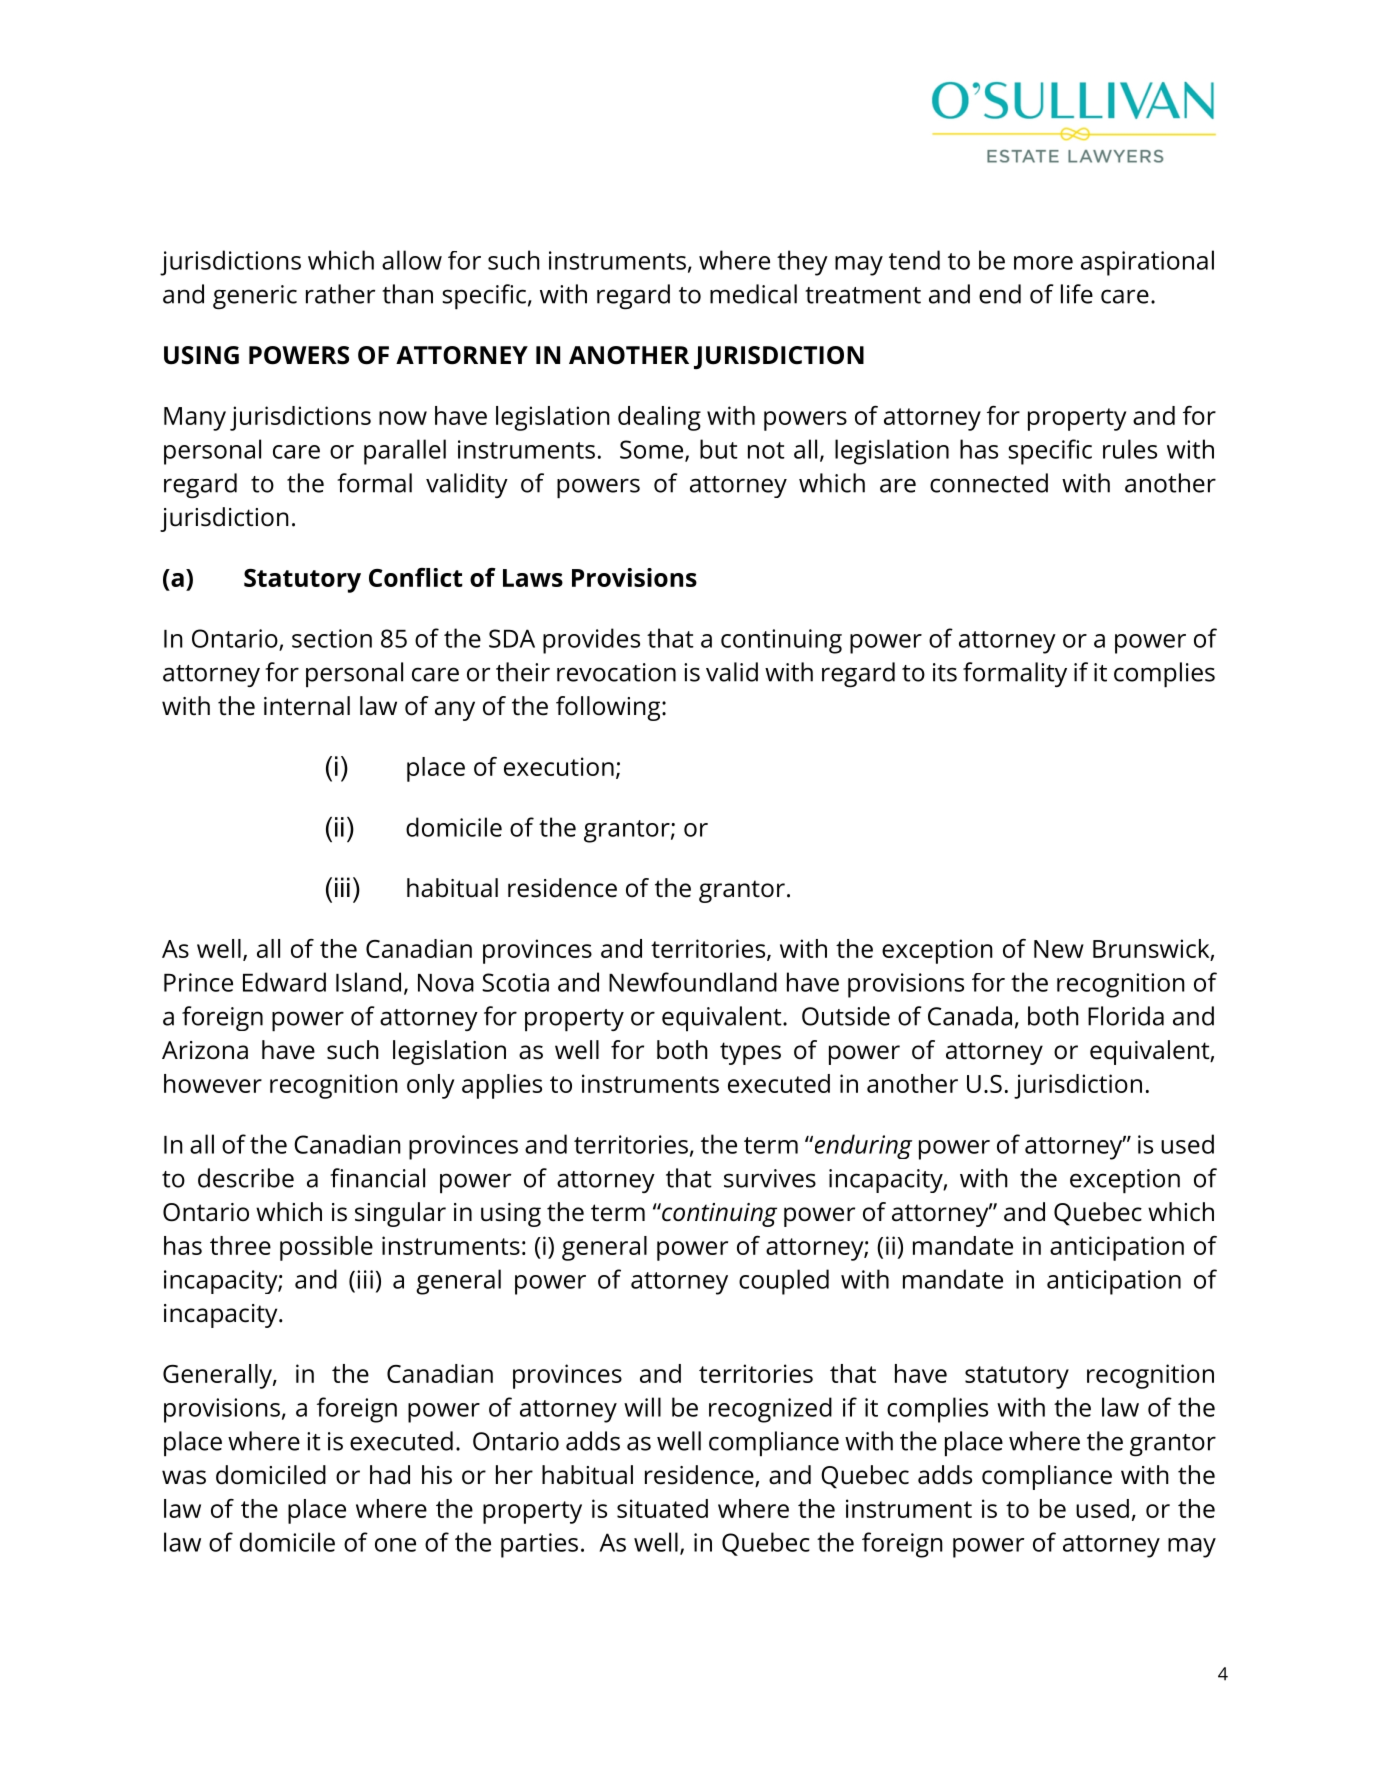 Image resolution: width=1378 pixels, height=1783 pixels. I want to click on had, so click(390, 1475).
